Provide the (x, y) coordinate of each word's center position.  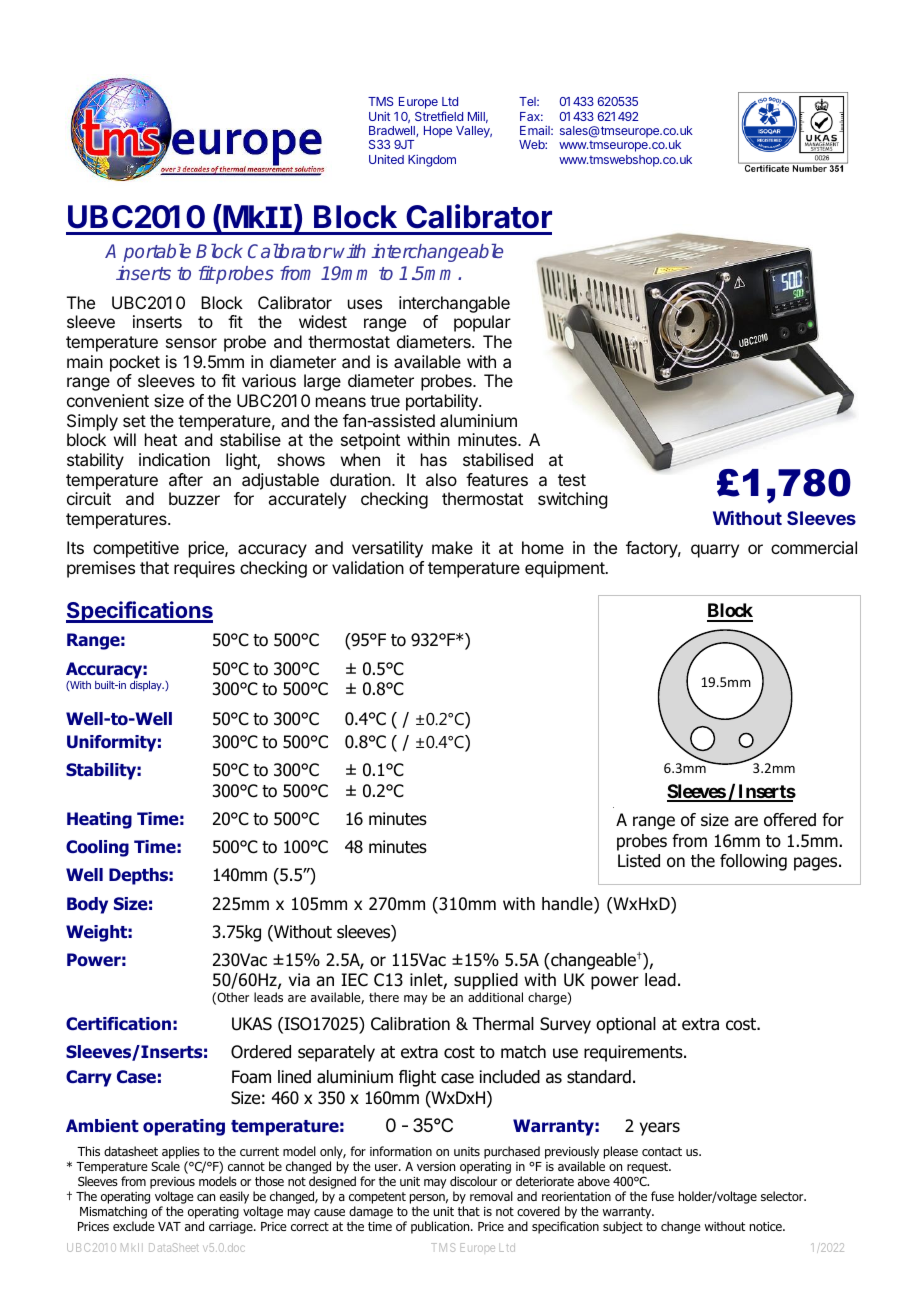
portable (157, 253)
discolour (473, 1181)
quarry (715, 551)
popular (482, 323)
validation (368, 567)
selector (783, 1196)
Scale (165, 1166)
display (147, 686)
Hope (438, 132)
